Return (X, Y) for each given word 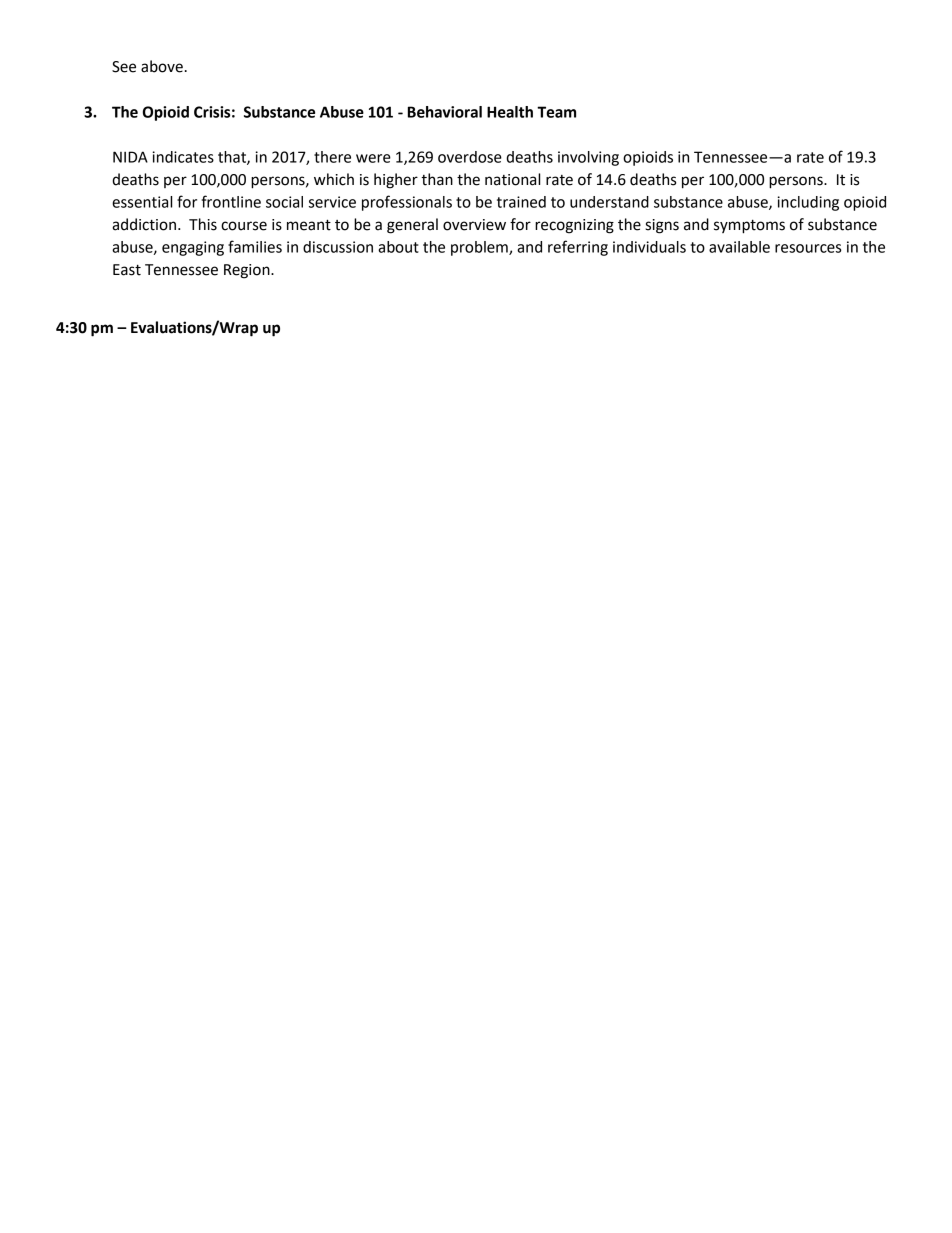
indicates (183, 157)
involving (588, 158)
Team (556, 112)
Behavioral (445, 112)
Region (248, 271)
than (437, 179)
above (162, 66)
